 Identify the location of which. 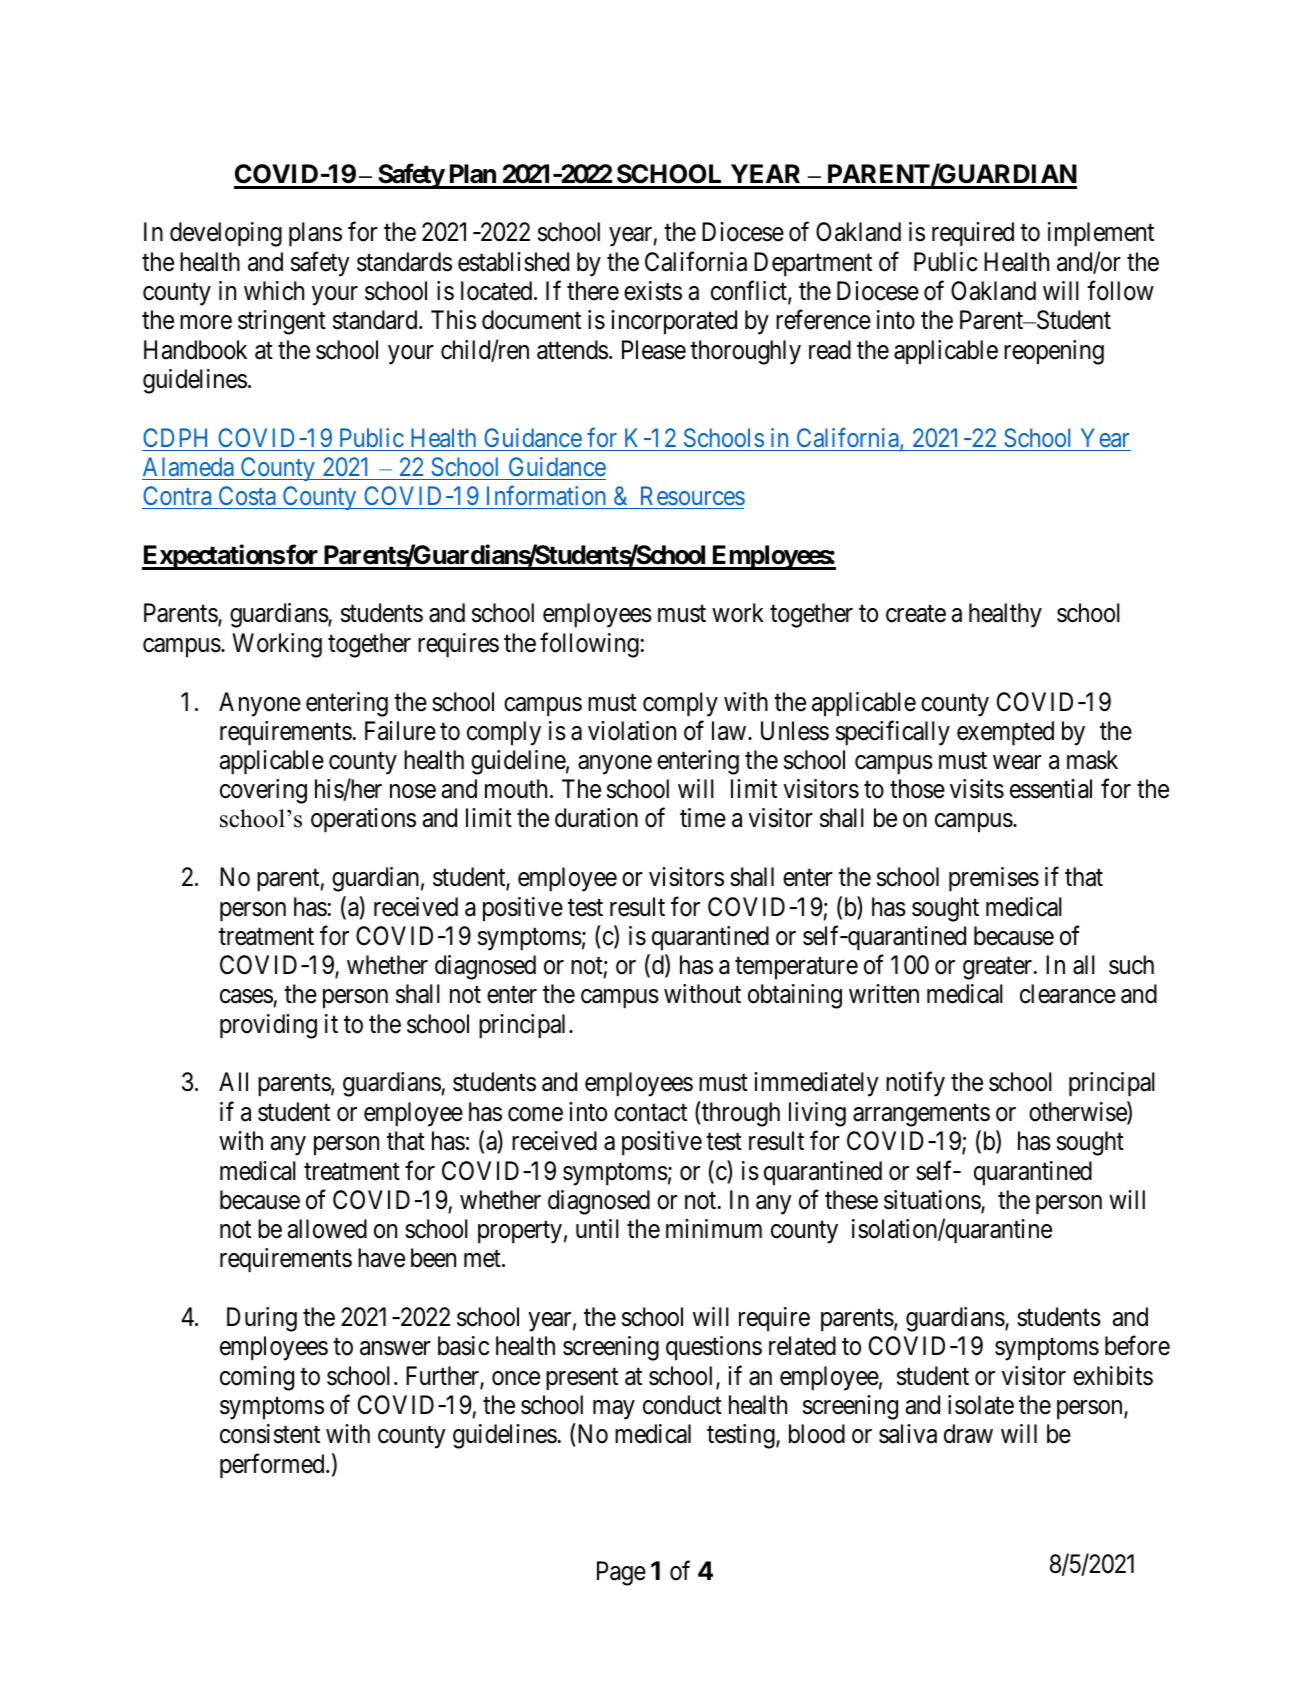
(274, 291).
